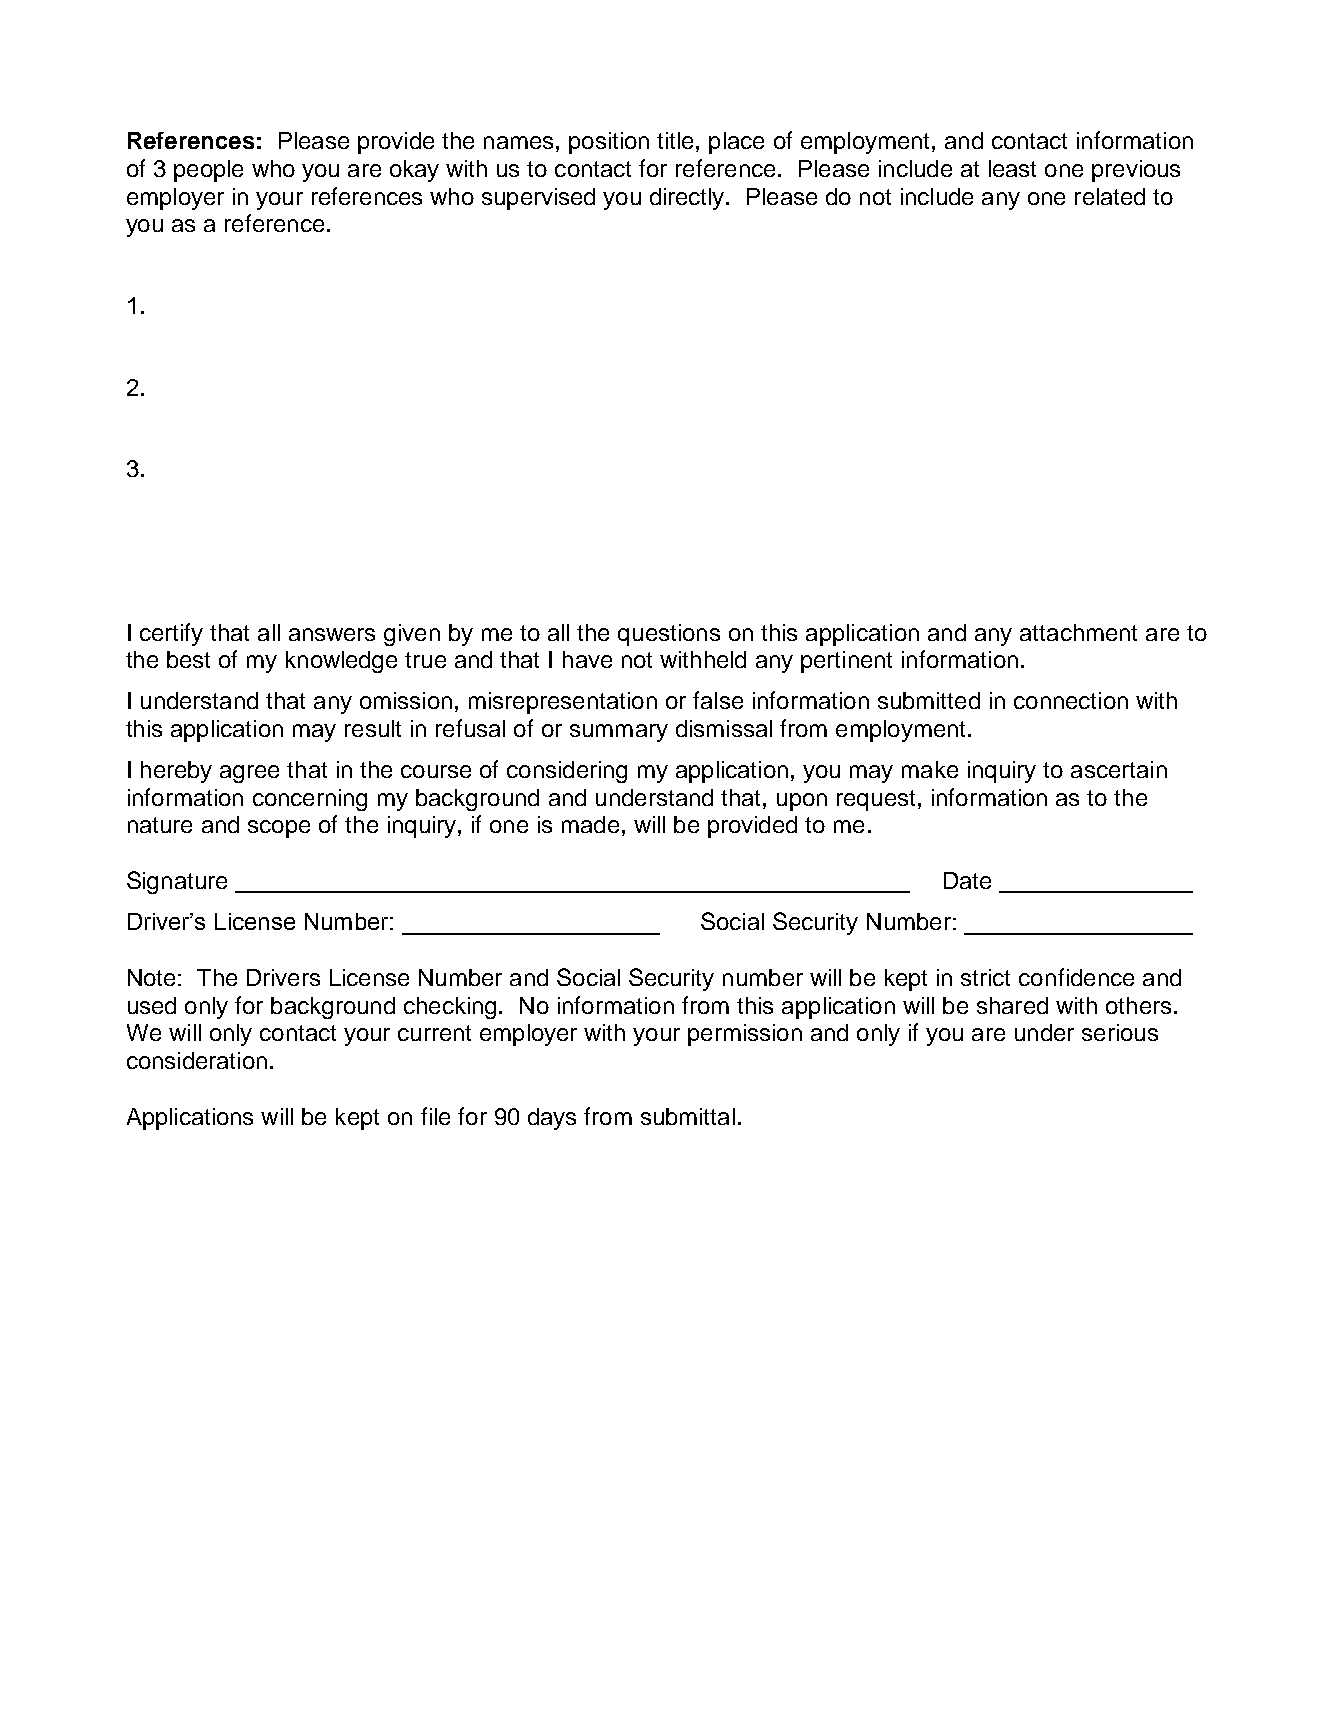  I want to click on made, so click(590, 824).
